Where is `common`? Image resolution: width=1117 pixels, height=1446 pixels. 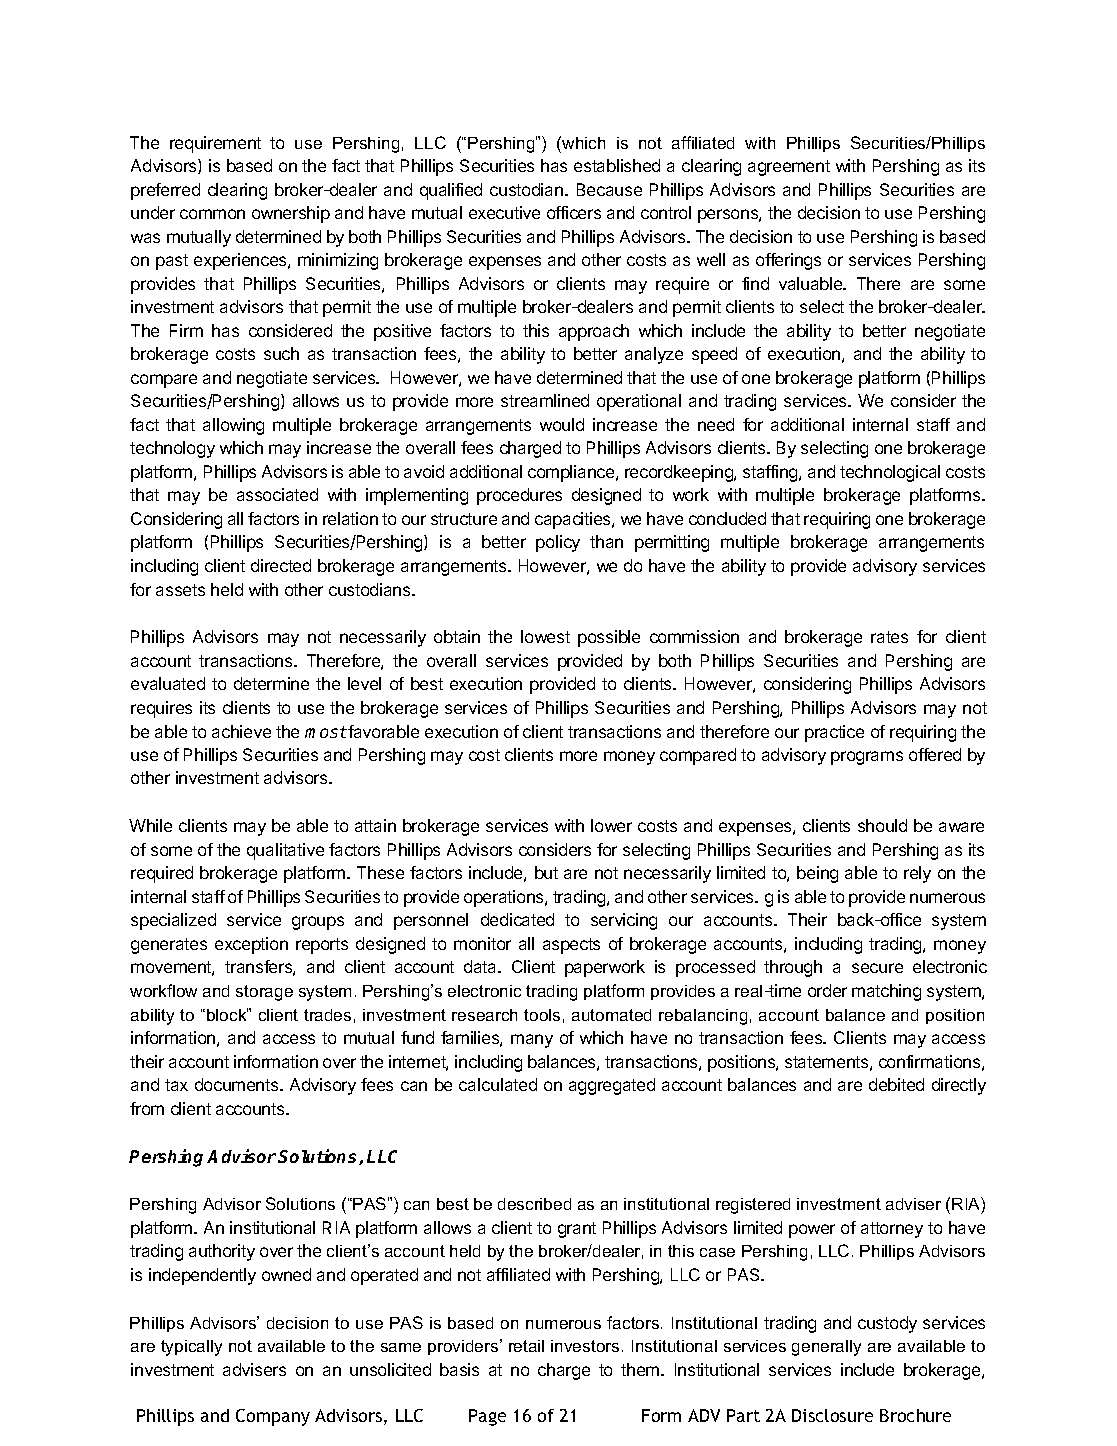
common is located at coordinates (212, 214).
